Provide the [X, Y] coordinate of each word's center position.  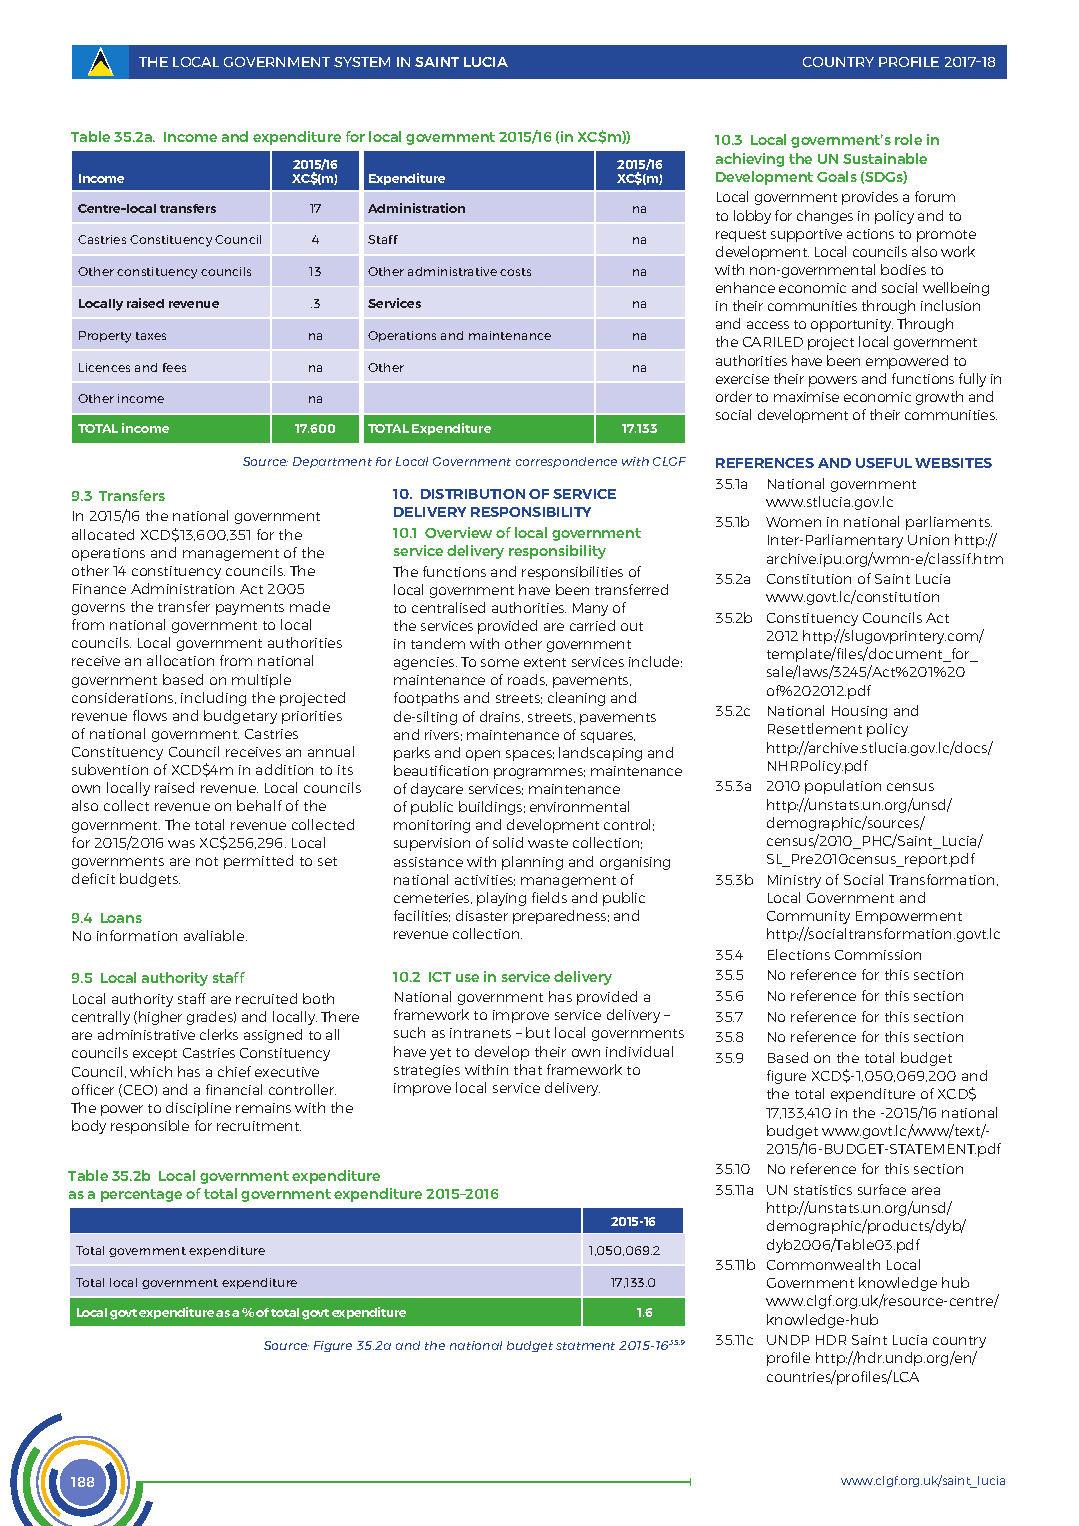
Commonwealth [823, 1264]
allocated [103, 534]
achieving [750, 160]
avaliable [215, 935]
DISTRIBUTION [473, 494]
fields [549, 897]
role [908, 139]
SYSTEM [362, 62]
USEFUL [884, 463]
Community [808, 917]
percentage [141, 1195]
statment [585, 1346]
